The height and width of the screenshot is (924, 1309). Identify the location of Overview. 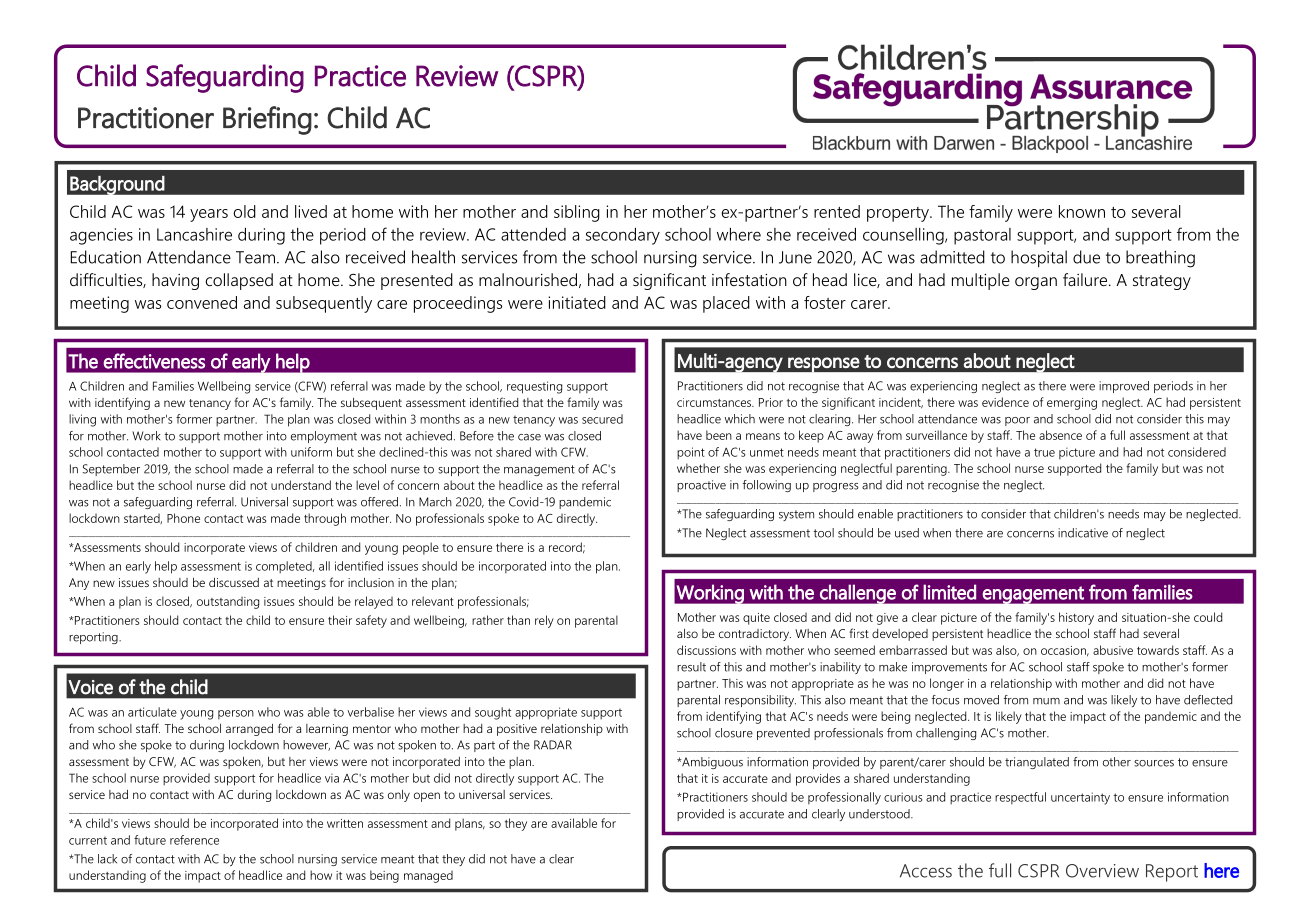
(1102, 871).
